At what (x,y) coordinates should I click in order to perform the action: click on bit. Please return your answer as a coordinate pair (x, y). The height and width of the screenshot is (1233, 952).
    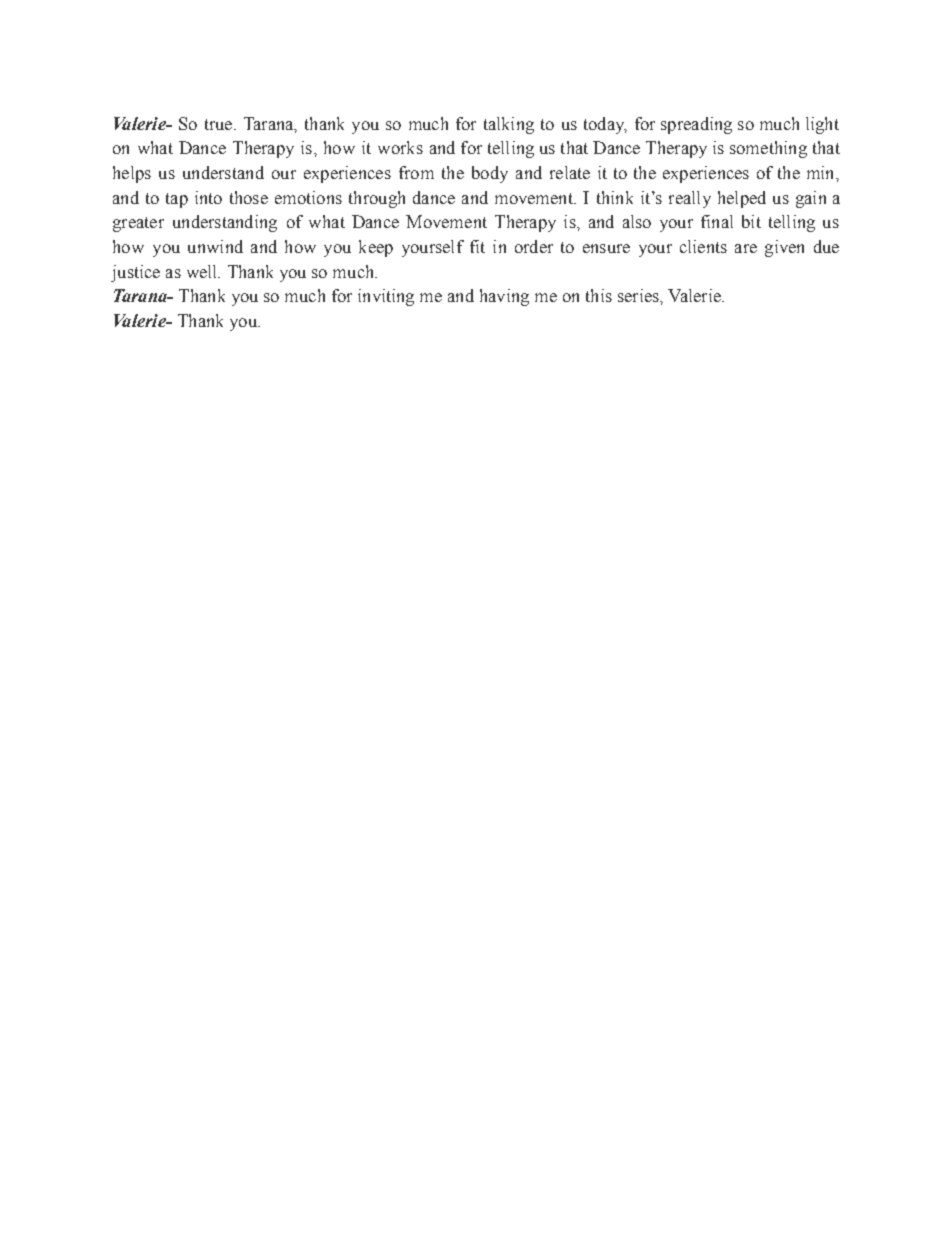
    Looking at the image, I should click on (751, 221).
